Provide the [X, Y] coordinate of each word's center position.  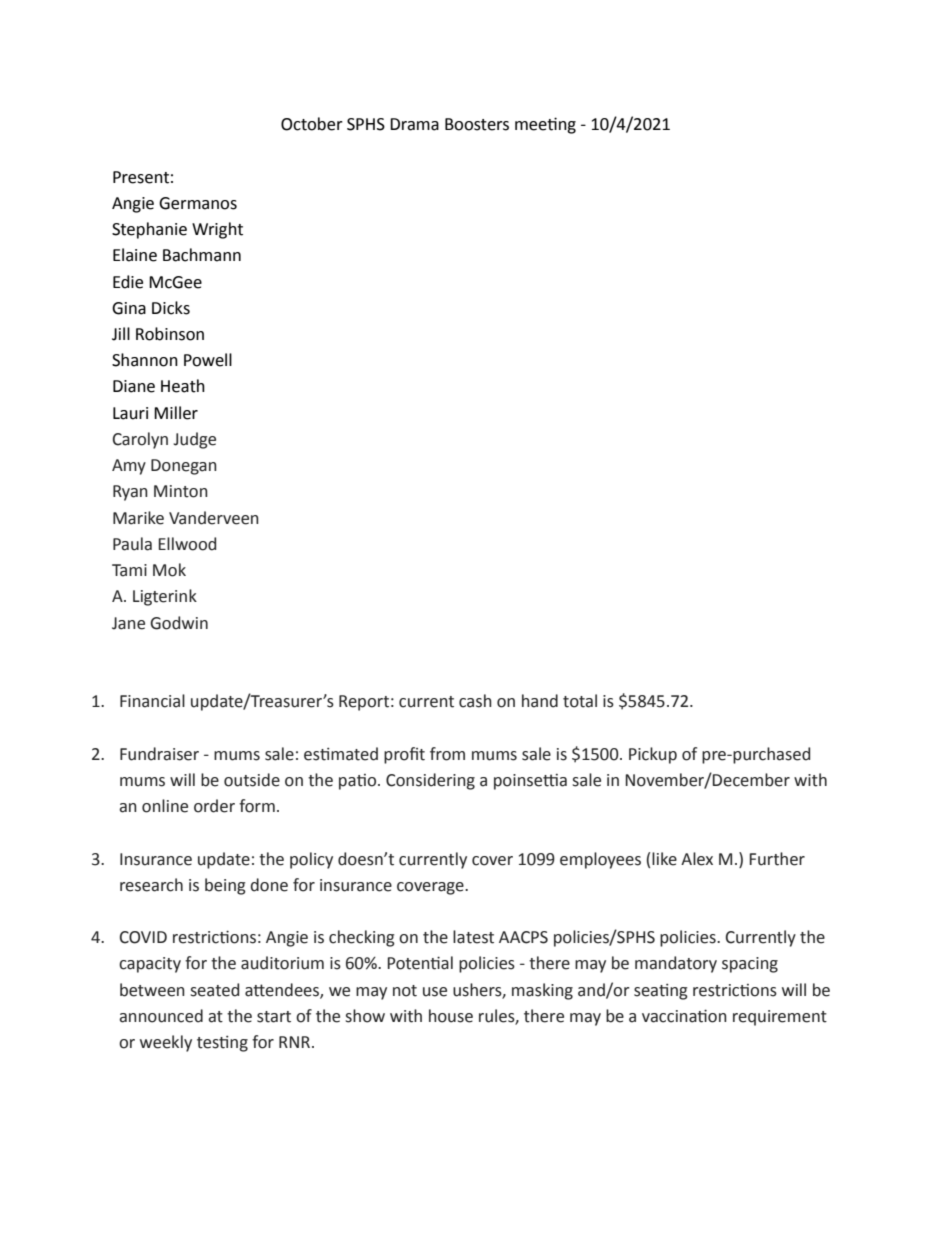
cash [475, 701]
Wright [217, 230]
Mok [169, 570]
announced [161, 1016]
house [451, 1016]
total [580, 701]
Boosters [477, 124]
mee [532, 126]
